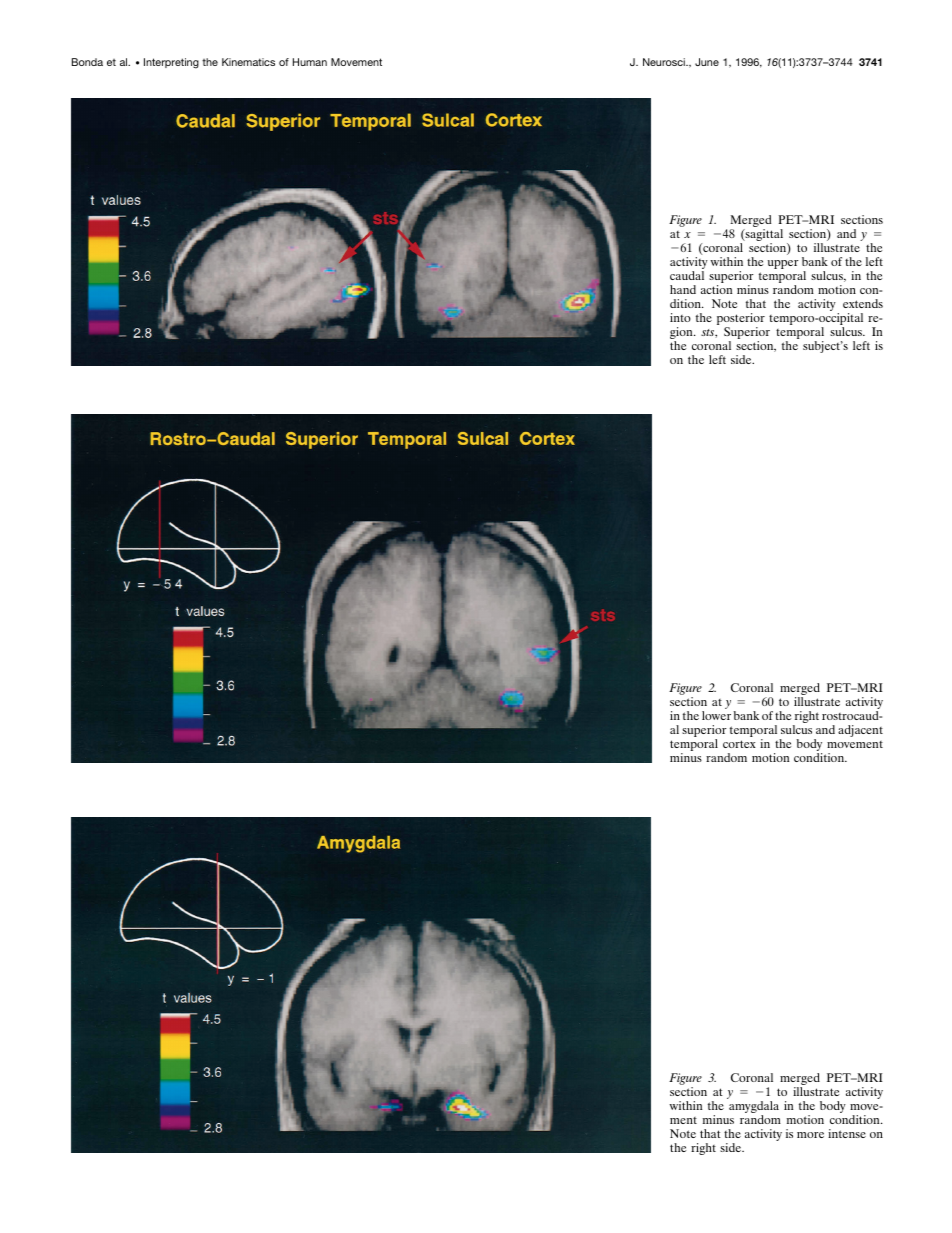 The width and height of the document is (952, 1233). What do you see at coordinates (860, 731) in the document?
I see `adjacent` at bounding box center [860, 731].
